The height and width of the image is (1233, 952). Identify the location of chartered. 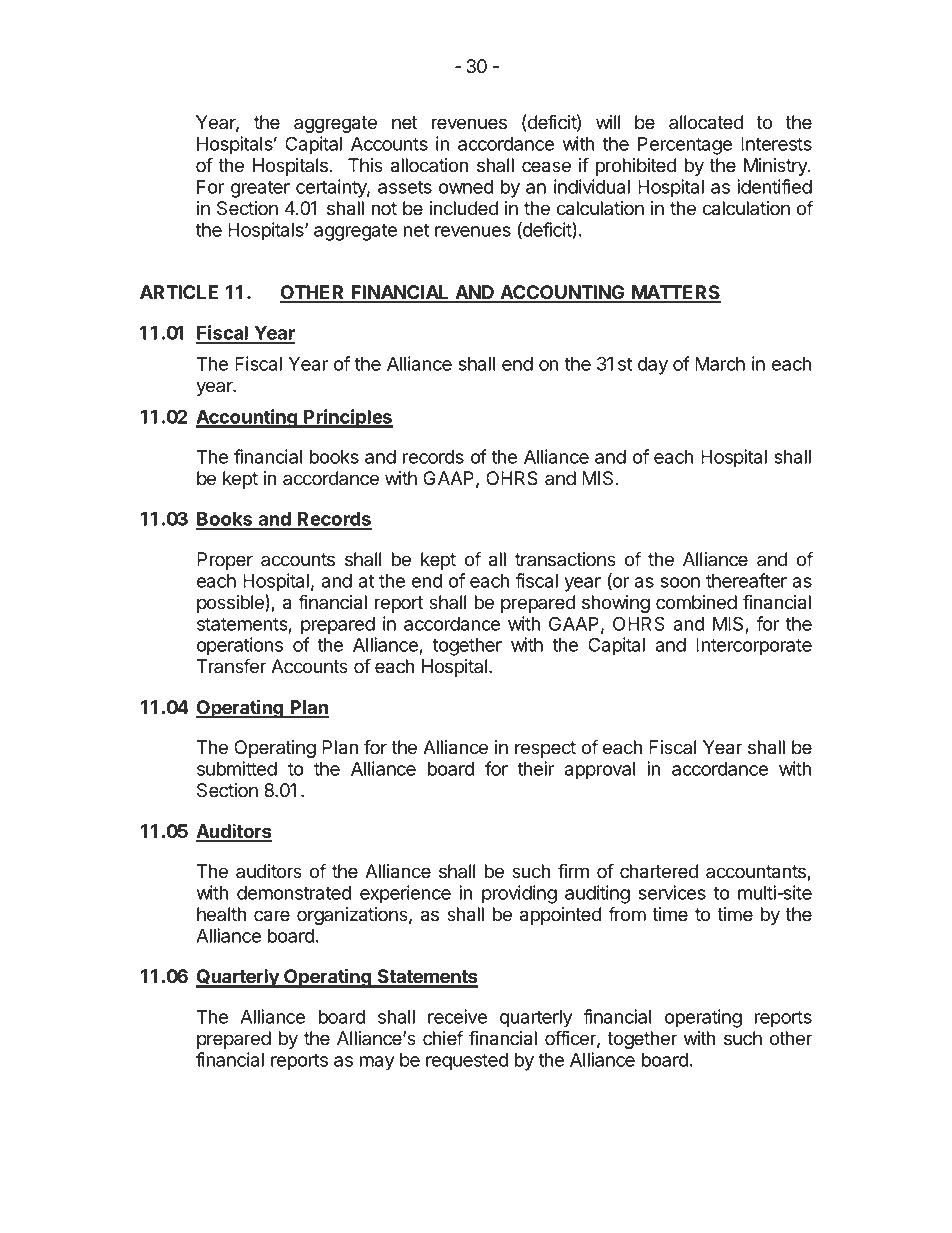
(659, 871).
